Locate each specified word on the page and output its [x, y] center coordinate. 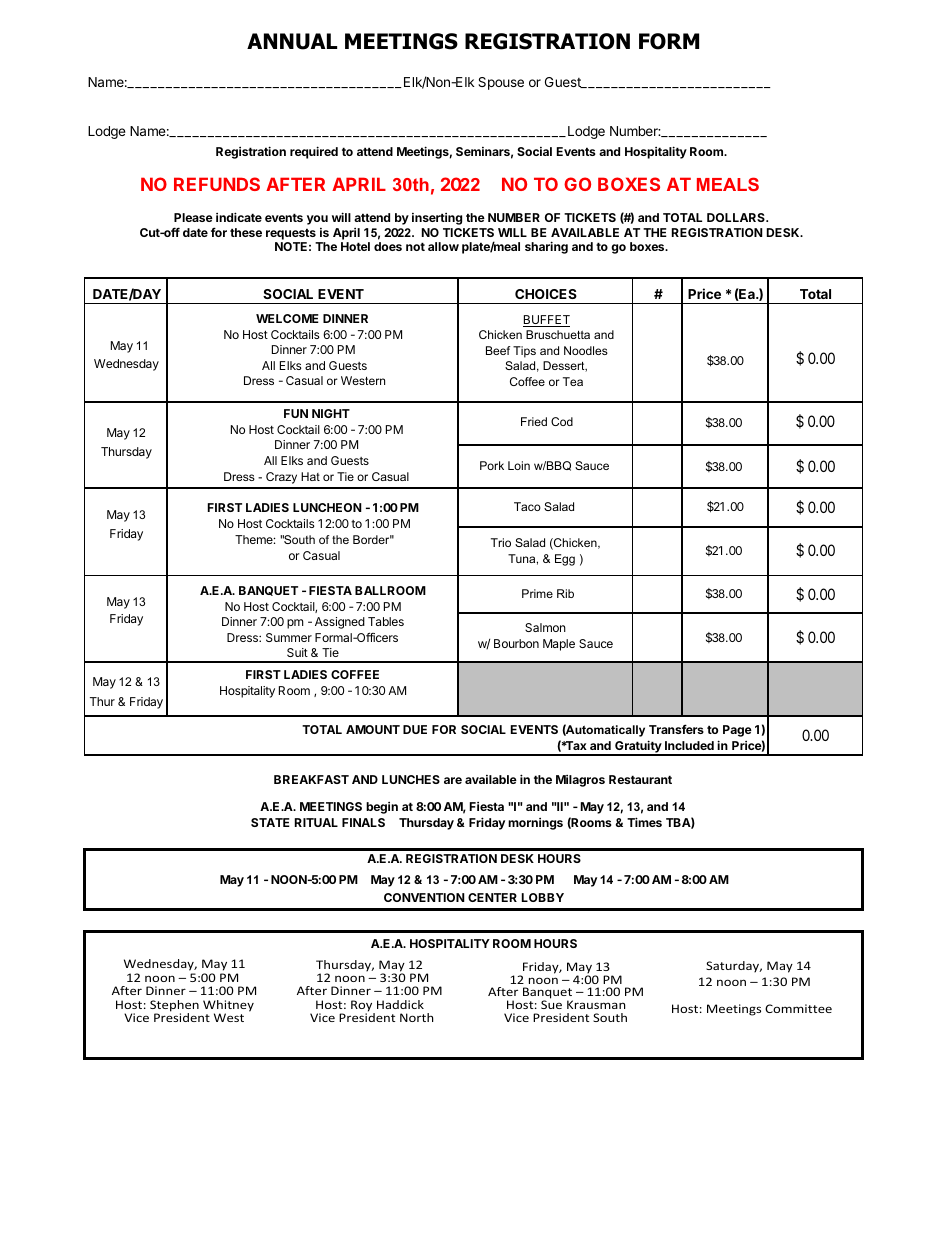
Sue [551, 1003]
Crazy [281, 478]
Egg [565, 560]
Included [689, 745]
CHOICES [546, 294]
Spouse [501, 83]
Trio [501, 542]
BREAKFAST [311, 779]
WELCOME [287, 318]
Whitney [228, 1007]
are [453, 780]
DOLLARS [737, 217]
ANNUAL [292, 41]
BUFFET [546, 321]
